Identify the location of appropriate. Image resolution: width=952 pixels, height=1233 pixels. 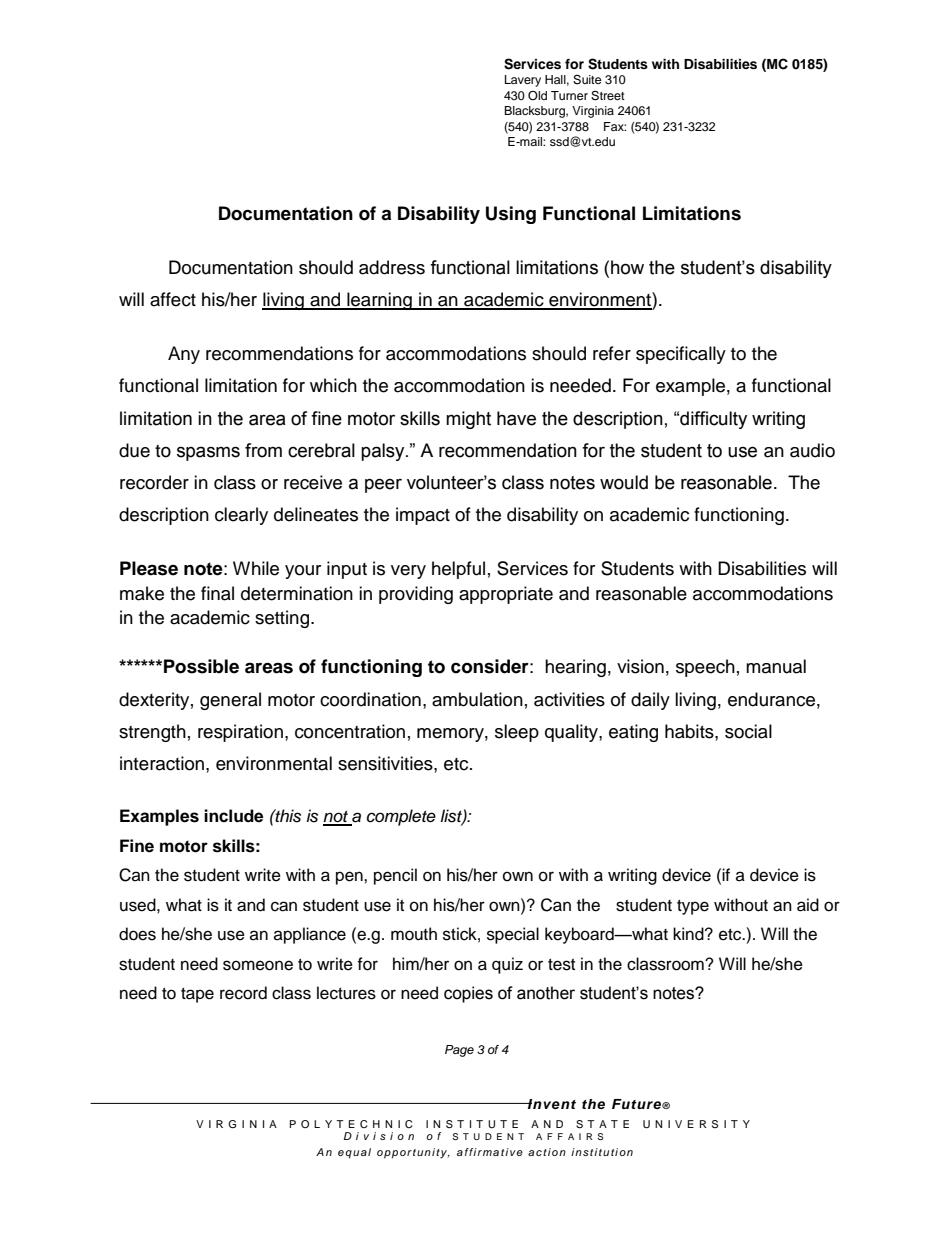
(506, 595).
